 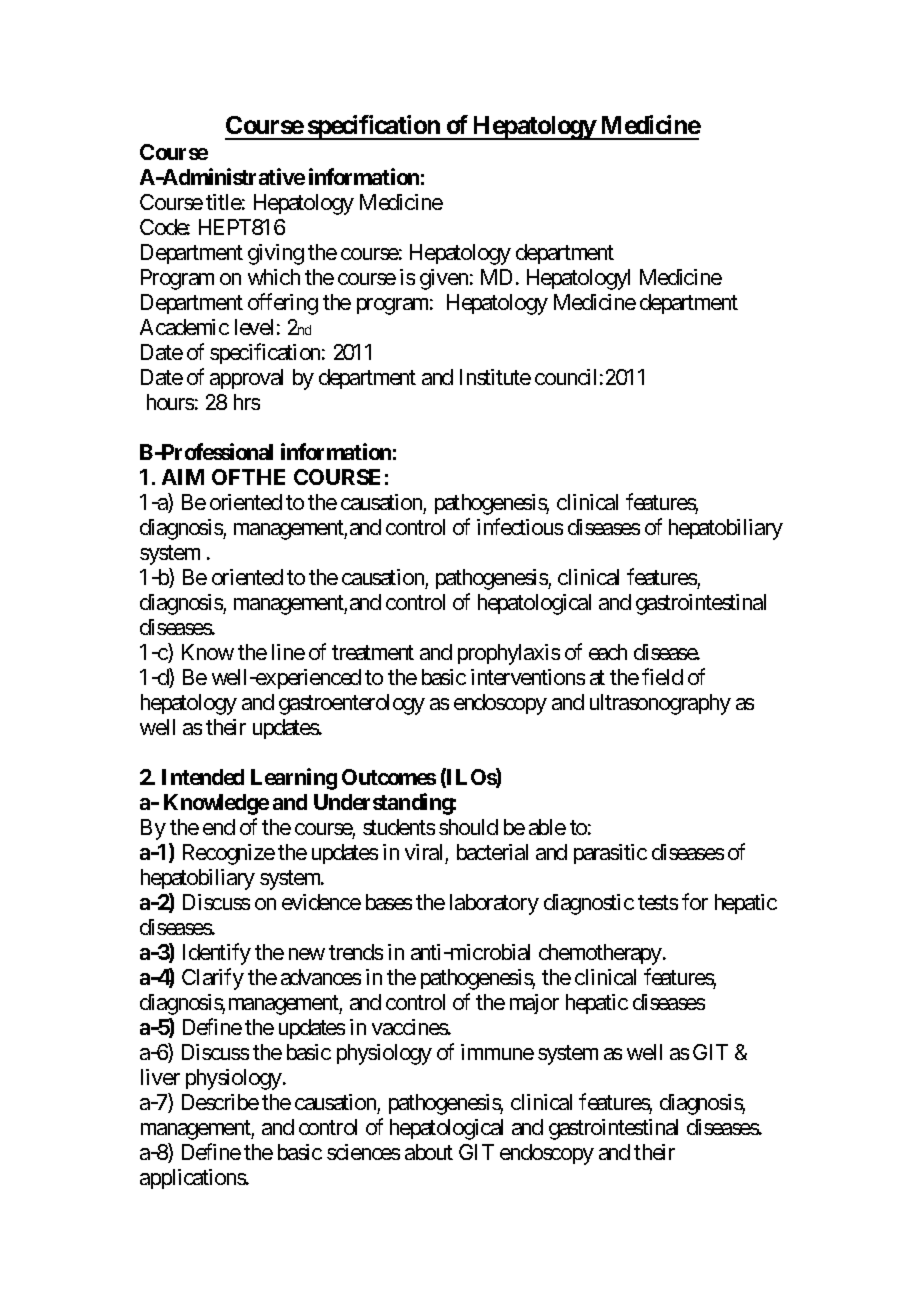 I want to click on treatment, so click(x=373, y=652).
